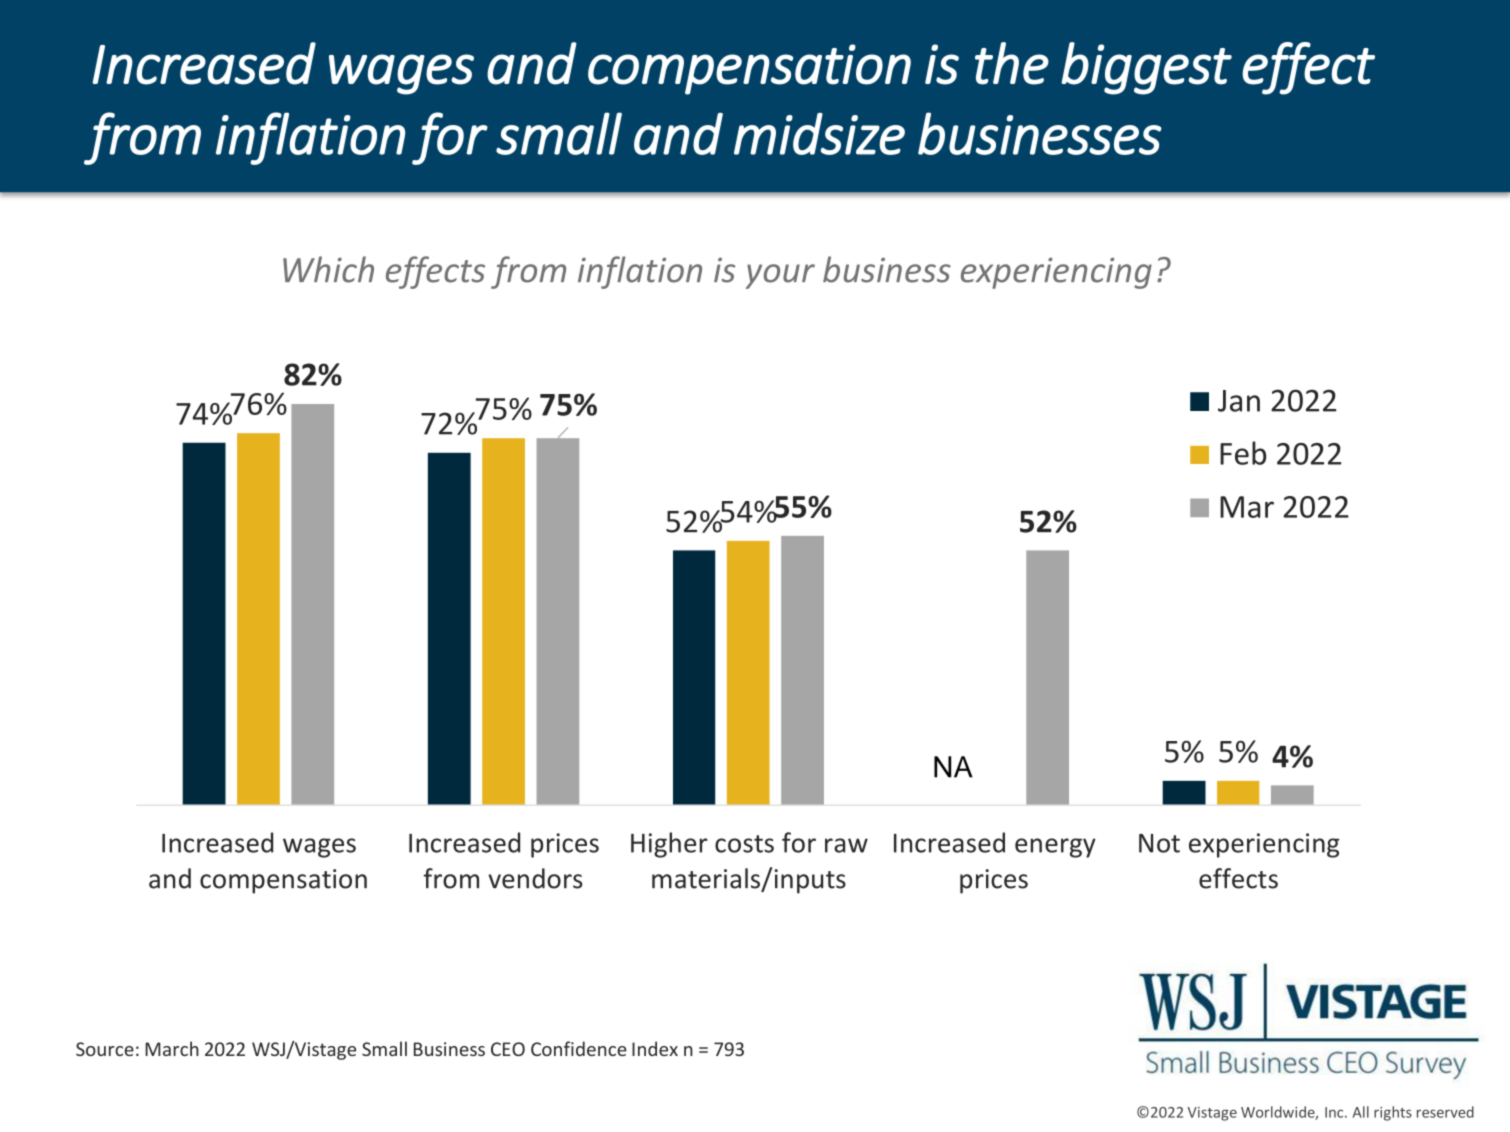  I want to click on March, so click(172, 1048).
